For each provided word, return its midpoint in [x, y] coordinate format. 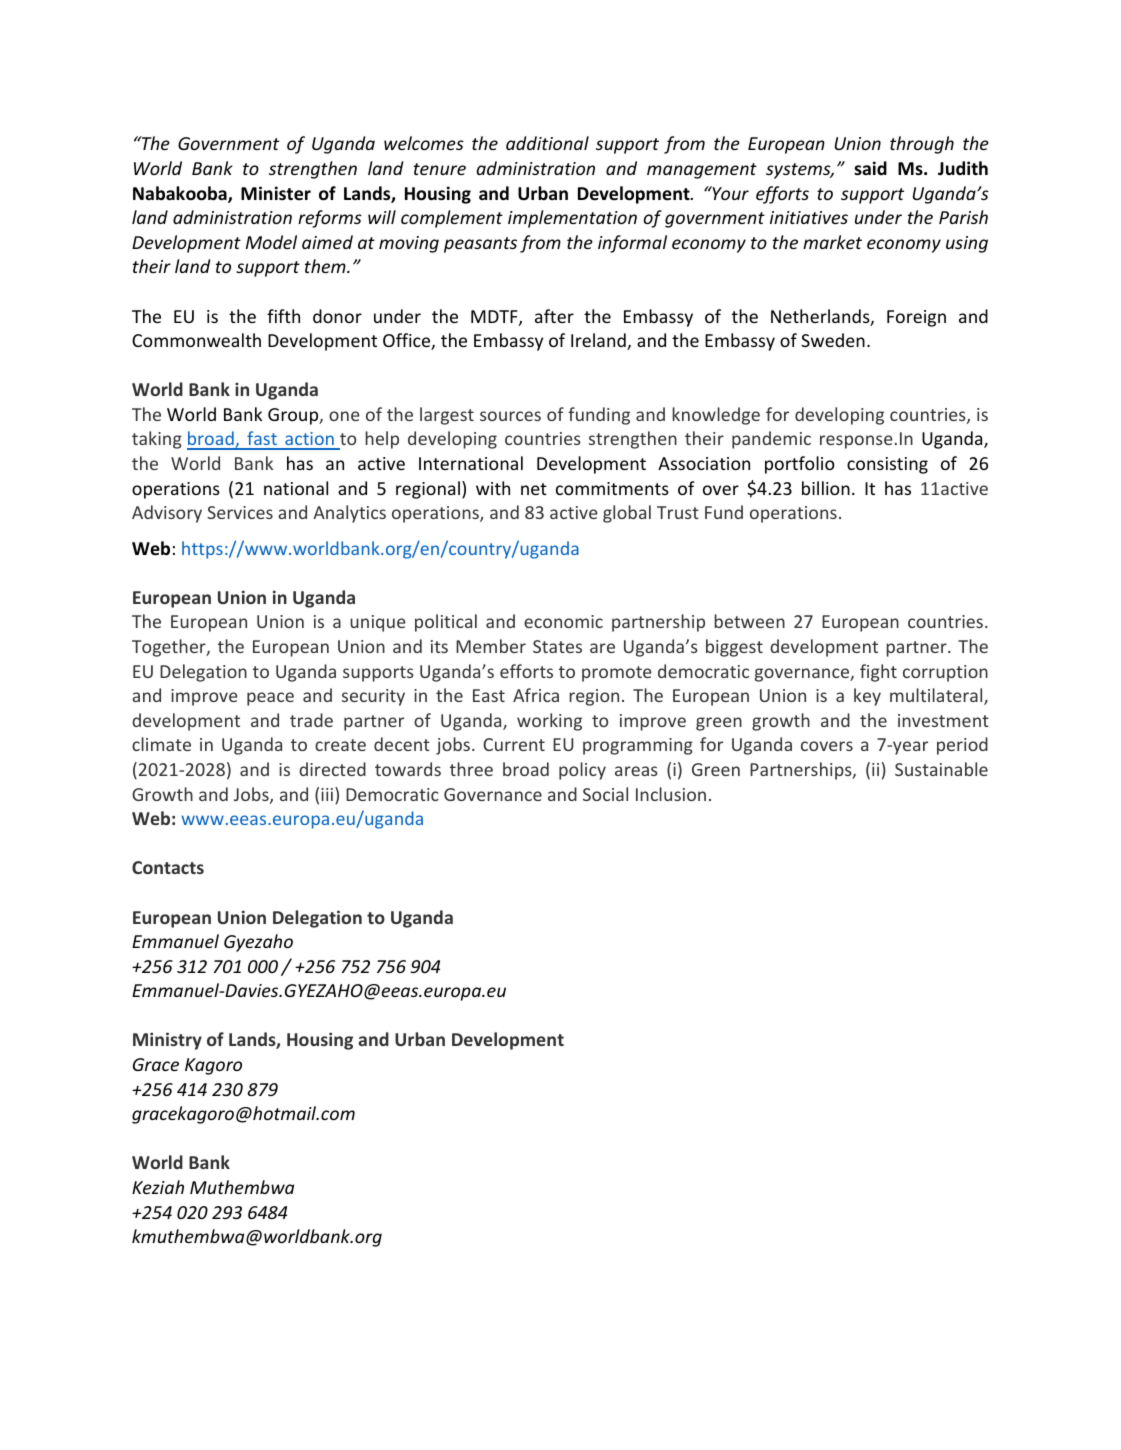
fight [878, 673]
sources [510, 416]
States [557, 646]
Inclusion [671, 794]
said [870, 168]
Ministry [167, 1041]
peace [270, 699]
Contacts [168, 867]
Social [605, 794]
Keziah [158, 1187]
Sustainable [941, 769]
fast [262, 440]
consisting [887, 465]
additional [547, 143]
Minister [276, 193]
